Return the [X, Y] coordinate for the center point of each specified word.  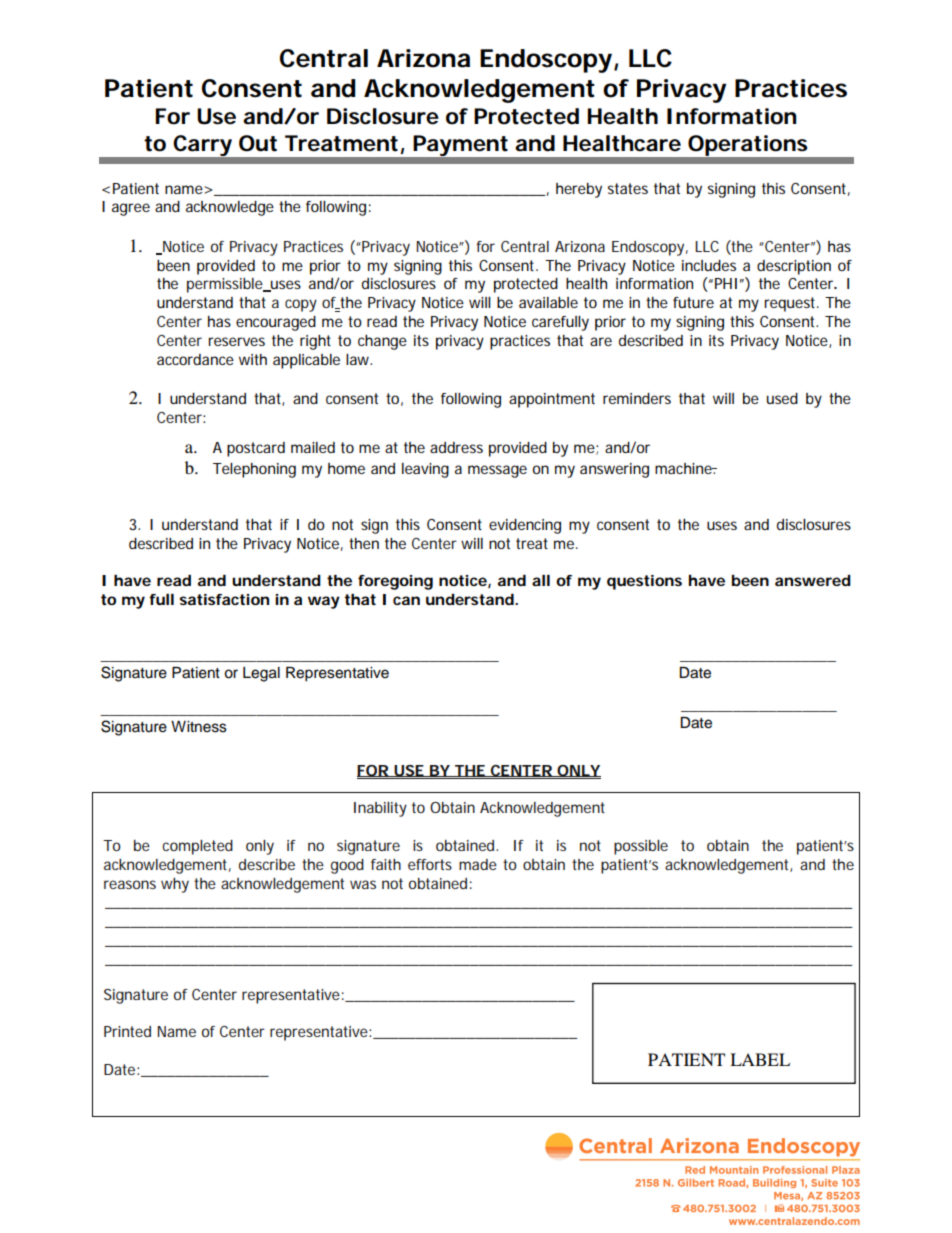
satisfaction [224, 599]
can [406, 600]
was [363, 884]
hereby [579, 190]
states [628, 188]
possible [641, 847]
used [782, 398]
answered [813, 580]
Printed [127, 1031]
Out [258, 143]
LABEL [760, 1059]
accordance [195, 359]
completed [197, 847]
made [478, 864]
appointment [552, 400]
